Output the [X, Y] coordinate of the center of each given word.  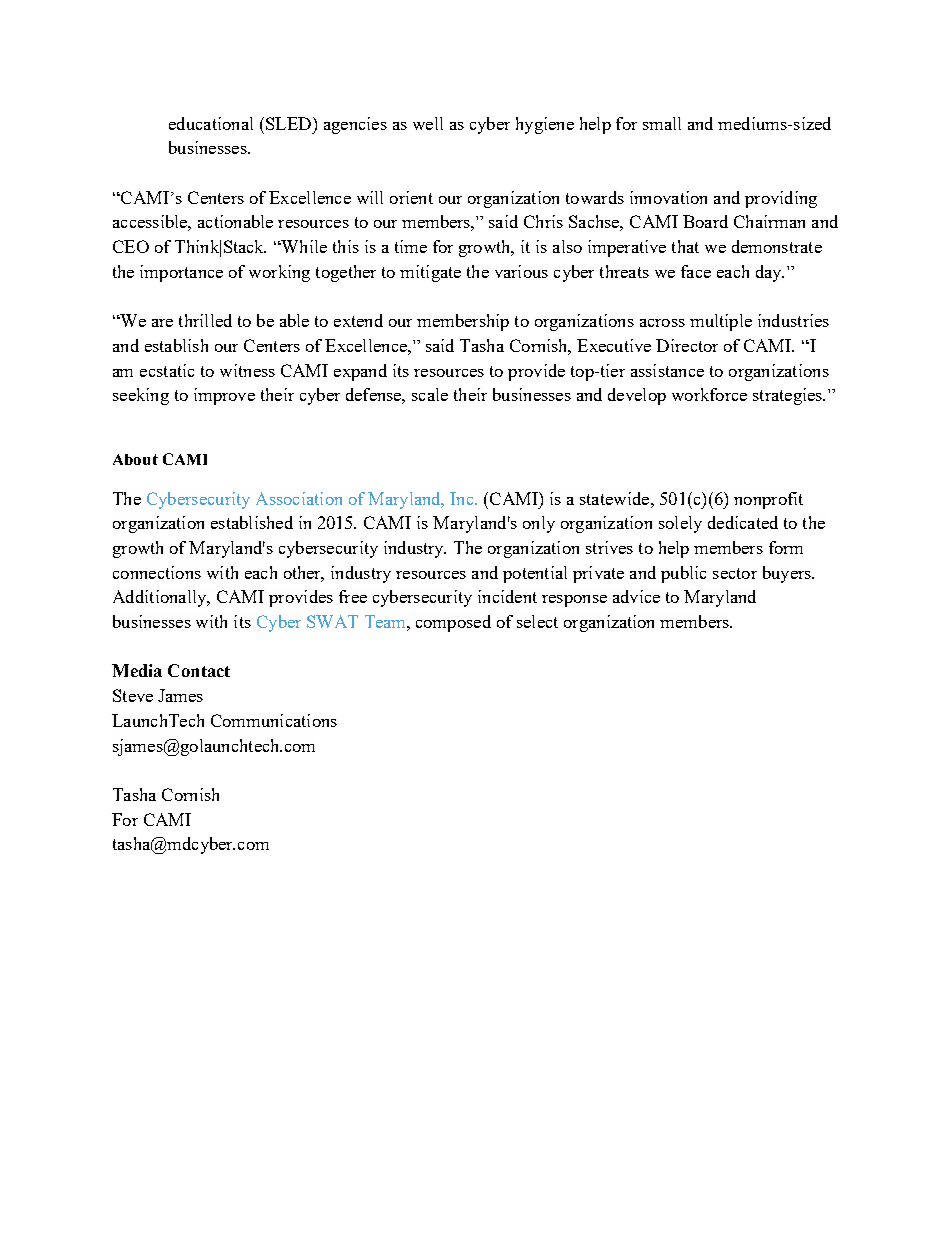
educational [211, 123]
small [662, 123]
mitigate [430, 273]
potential [535, 574]
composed [453, 623]
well [428, 123]
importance [181, 273]
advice [636, 596]
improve [224, 396]
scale [430, 394]
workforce [709, 394]
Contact [199, 670]
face [696, 271]
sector [735, 573]
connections [157, 572]
